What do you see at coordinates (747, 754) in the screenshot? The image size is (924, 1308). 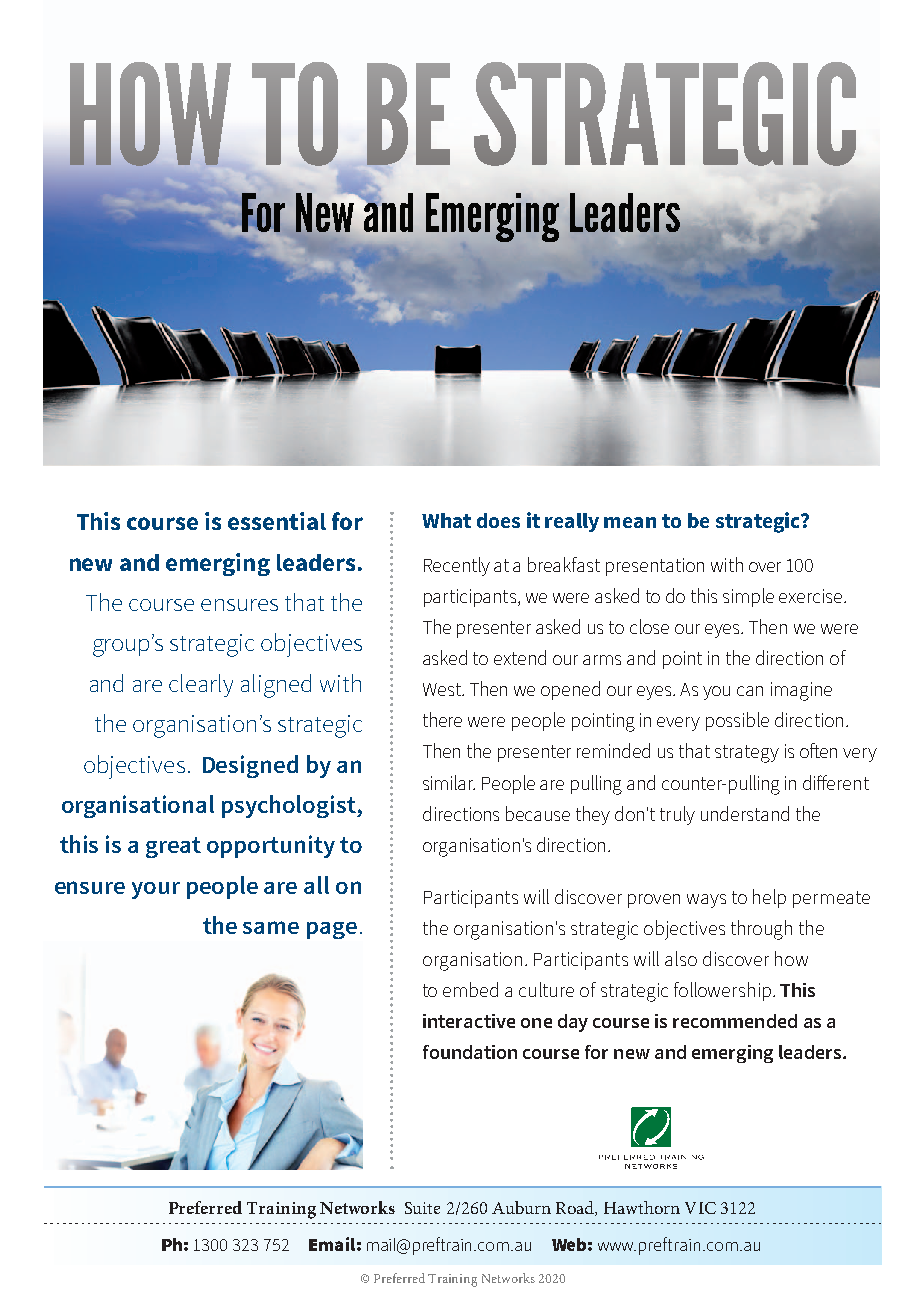 I see `strategy` at bounding box center [747, 754].
